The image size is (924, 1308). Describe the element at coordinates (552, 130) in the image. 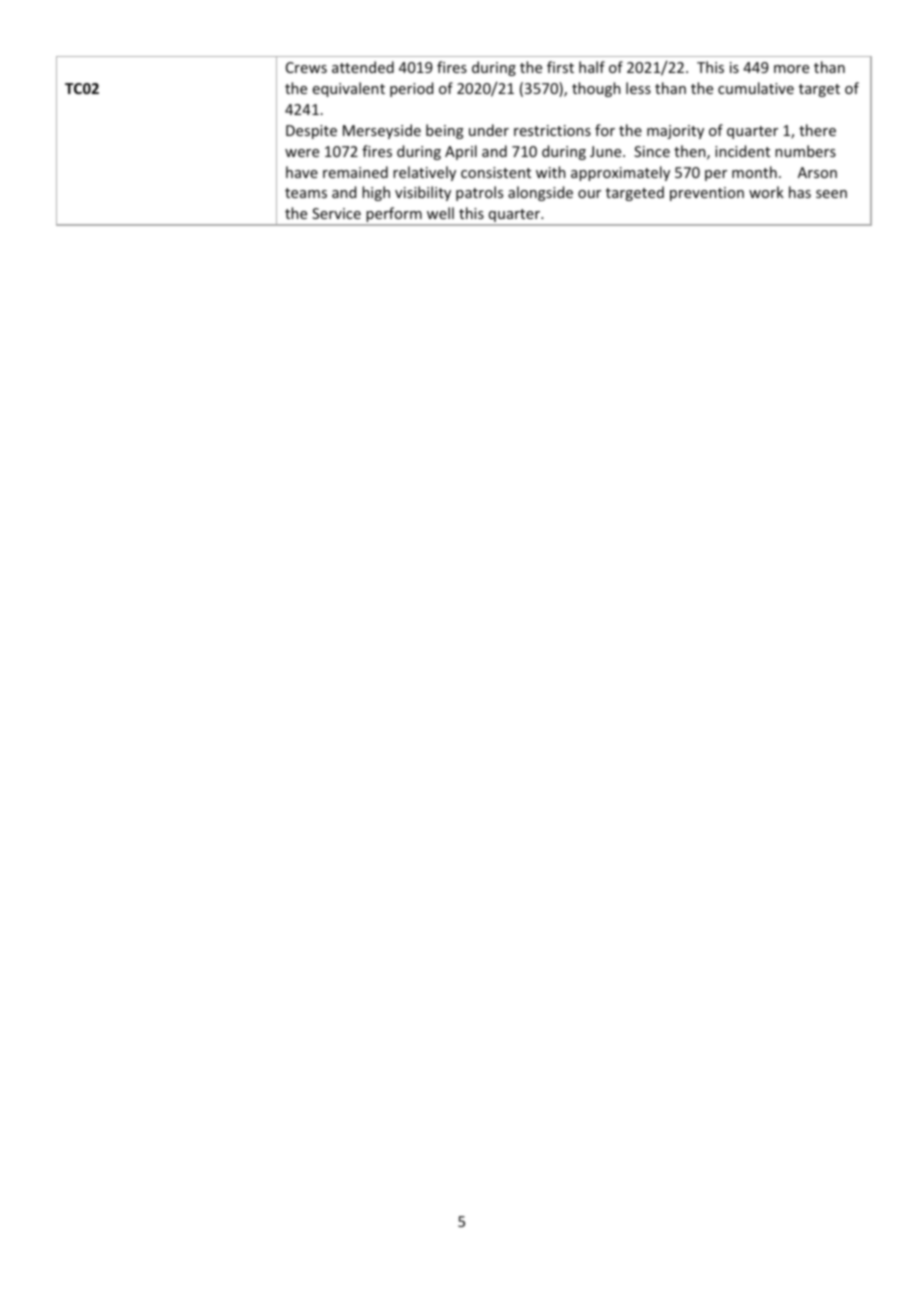

I see `restrictions` at that location.
